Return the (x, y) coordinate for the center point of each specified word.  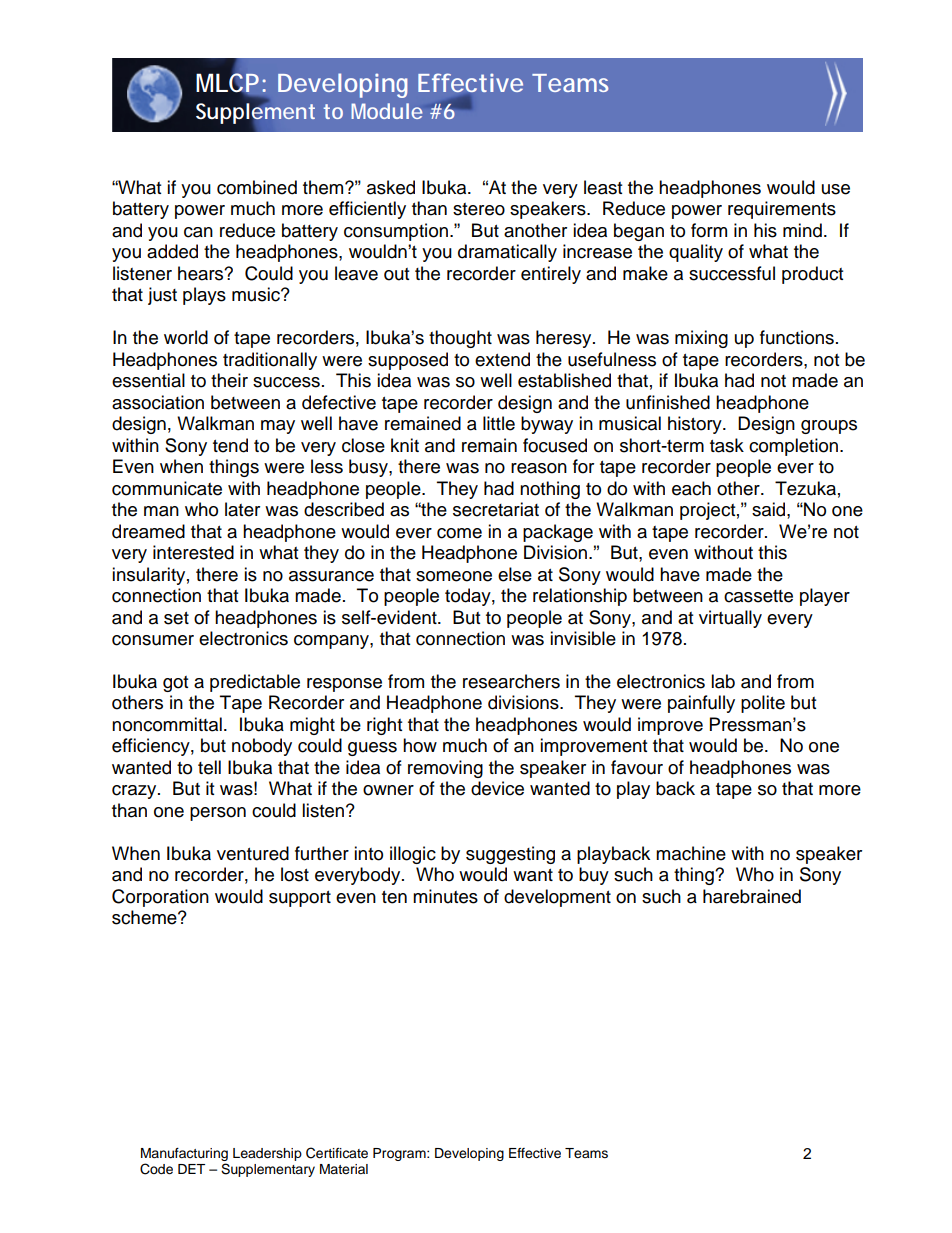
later (242, 509)
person (218, 814)
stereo (479, 209)
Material (344, 1169)
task (727, 445)
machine (691, 853)
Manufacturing (184, 1154)
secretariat (496, 509)
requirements (782, 210)
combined (257, 187)
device (497, 788)
